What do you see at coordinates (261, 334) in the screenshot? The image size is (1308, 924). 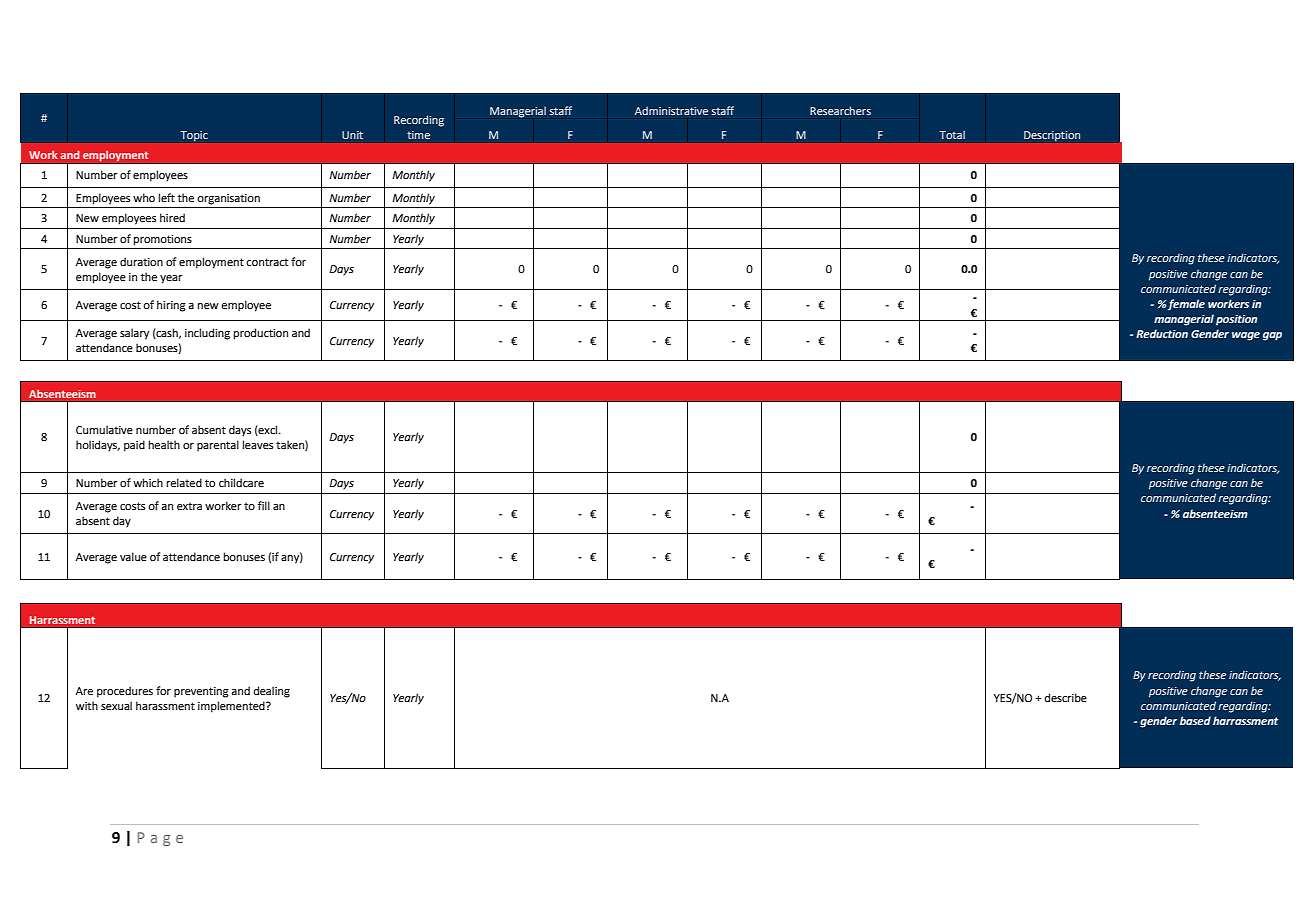 I see `production` at bounding box center [261, 334].
